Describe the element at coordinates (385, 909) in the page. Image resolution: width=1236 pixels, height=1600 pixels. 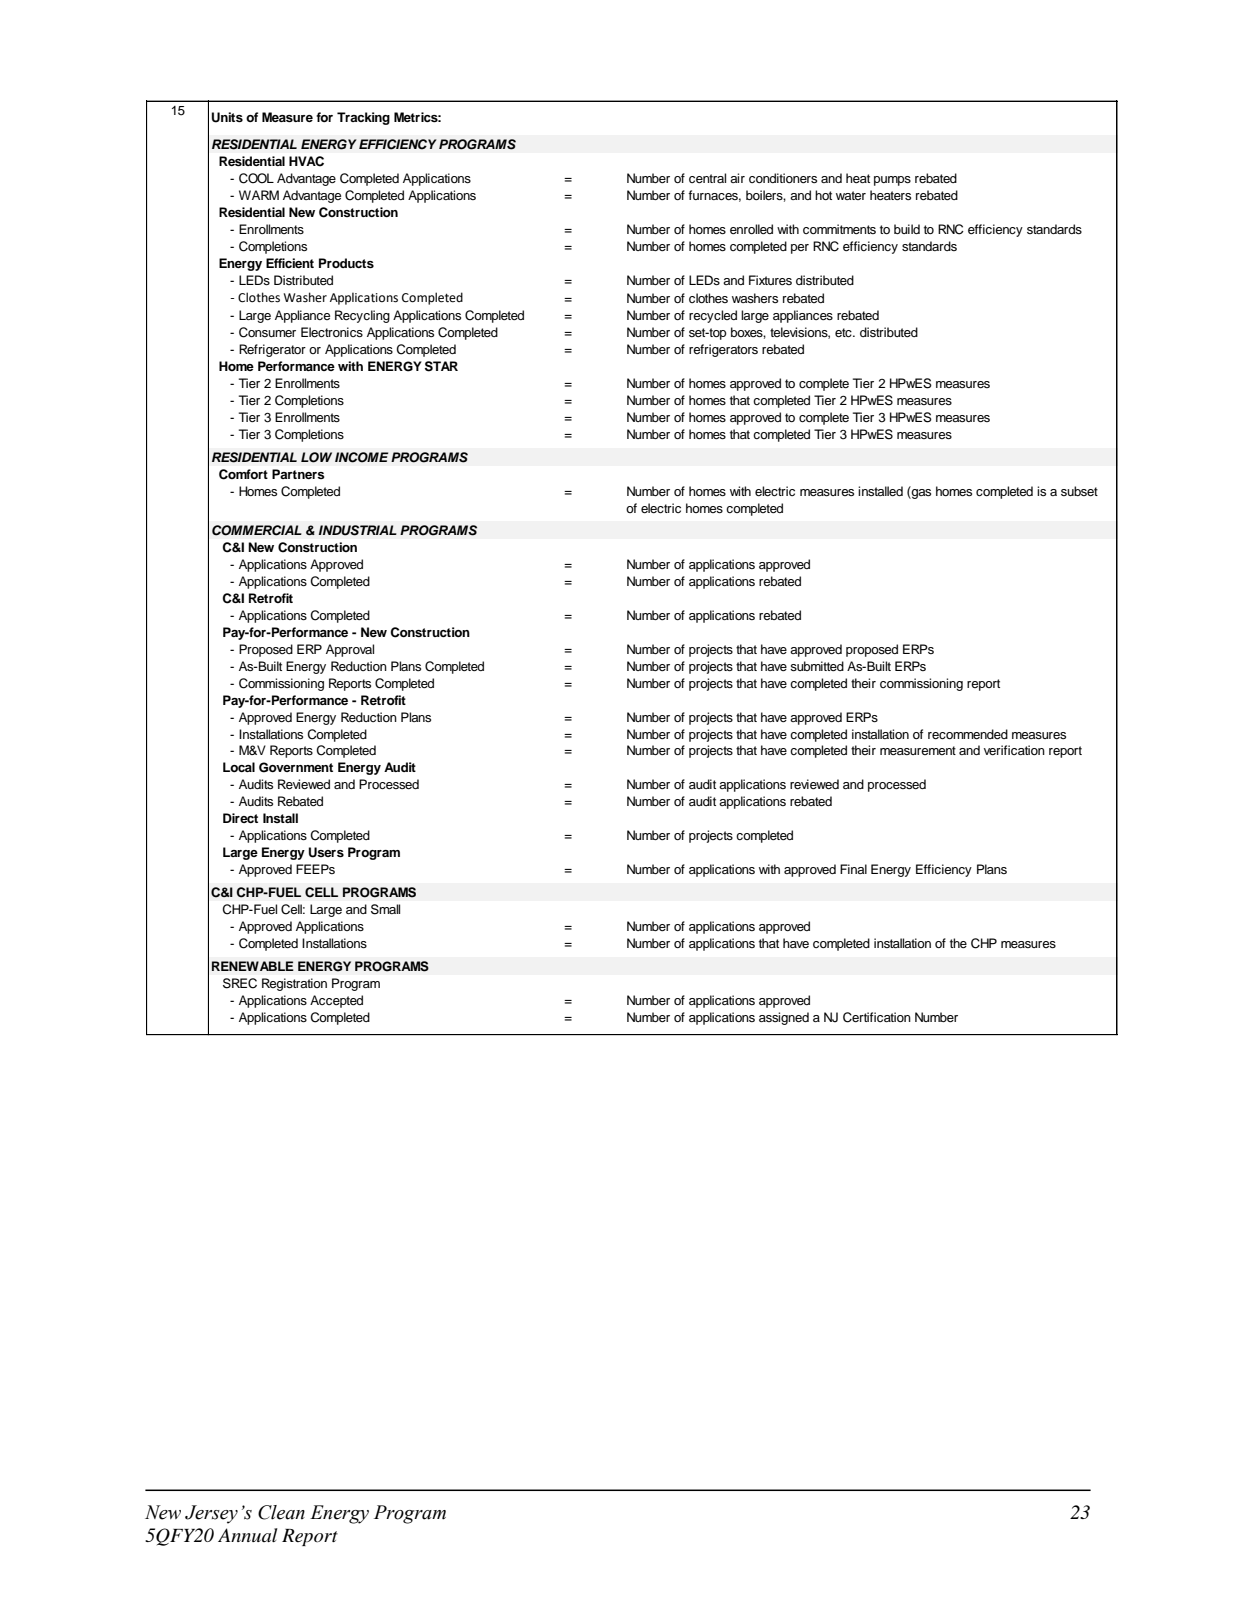
I see `Small` at that location.
